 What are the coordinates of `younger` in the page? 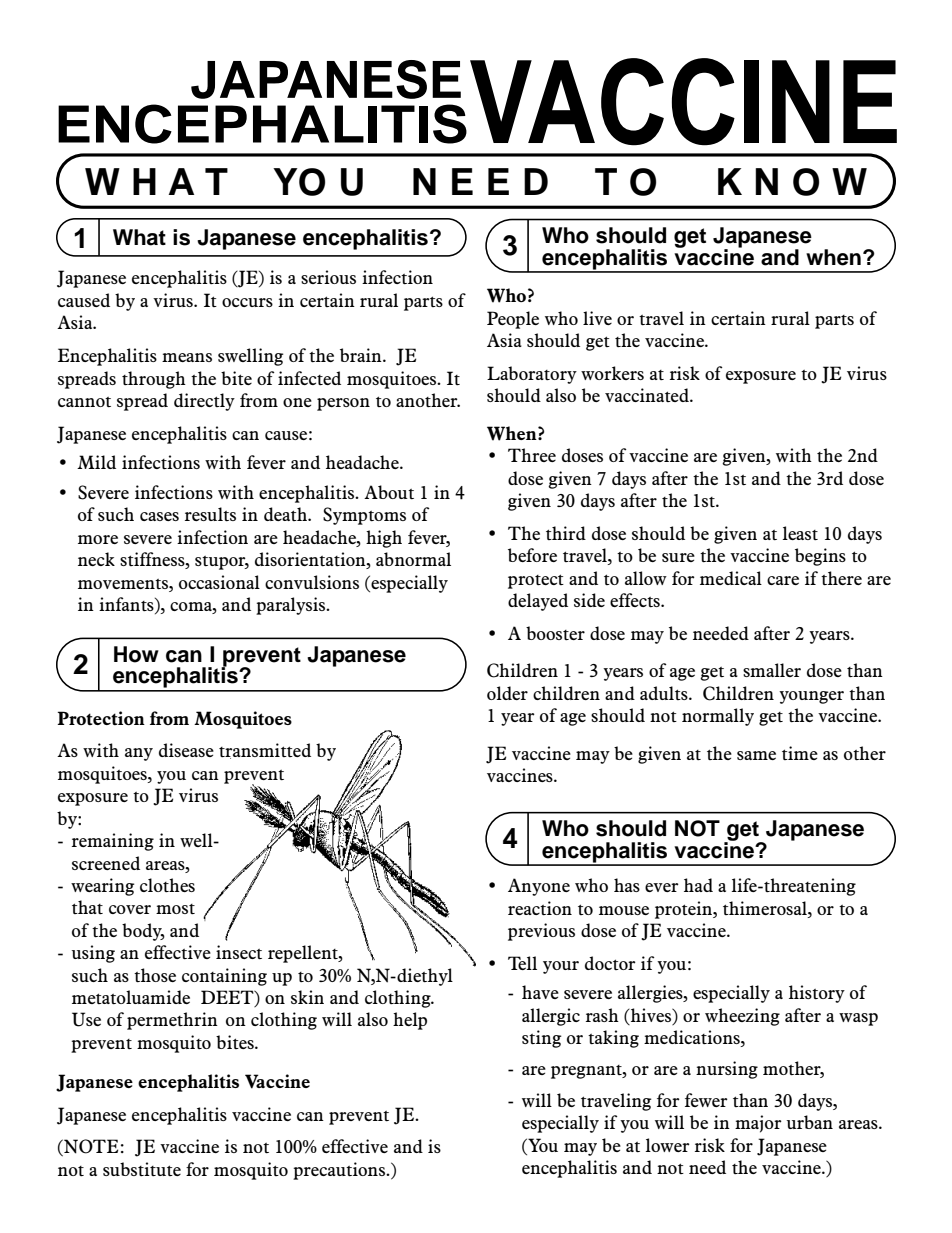 It's located at (811, 697).
